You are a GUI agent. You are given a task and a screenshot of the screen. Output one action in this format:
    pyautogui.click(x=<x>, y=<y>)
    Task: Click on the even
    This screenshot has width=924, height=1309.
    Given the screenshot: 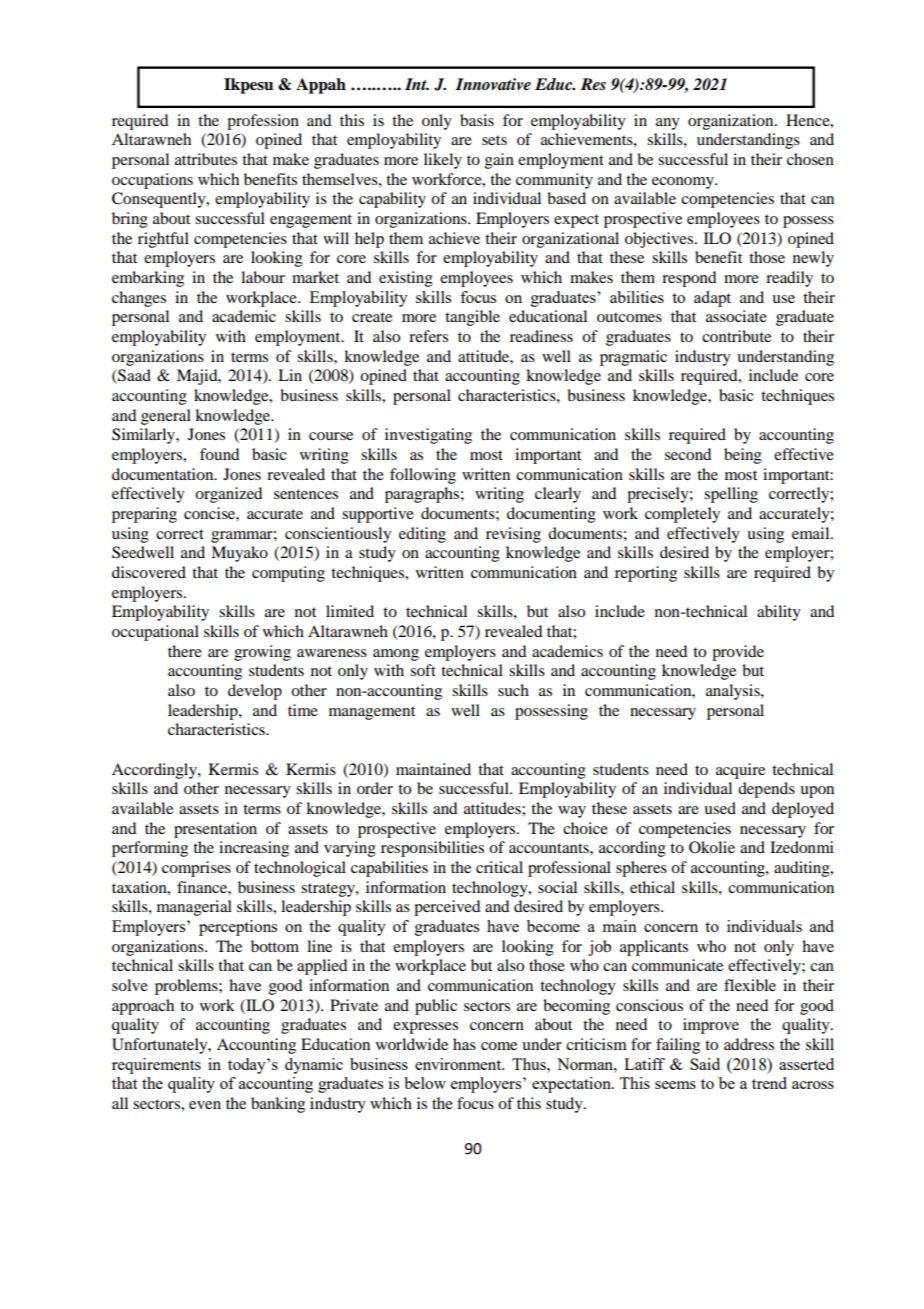 What is the action you would take?
    pyautogui.click(x=205, y=1105)
